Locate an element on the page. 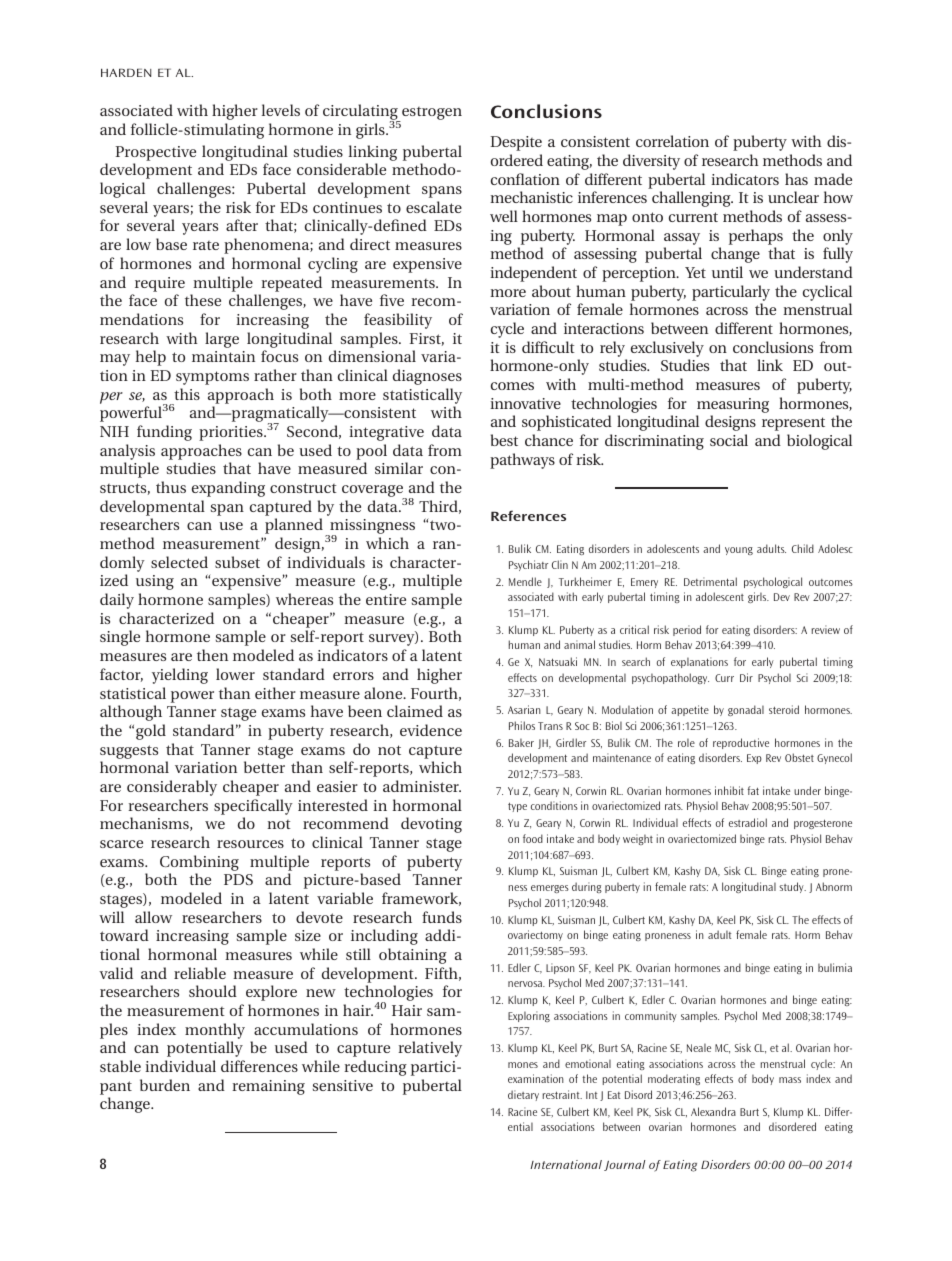 The image size is (952, 1261). Detrimental is located at coordinates (710, 581).
